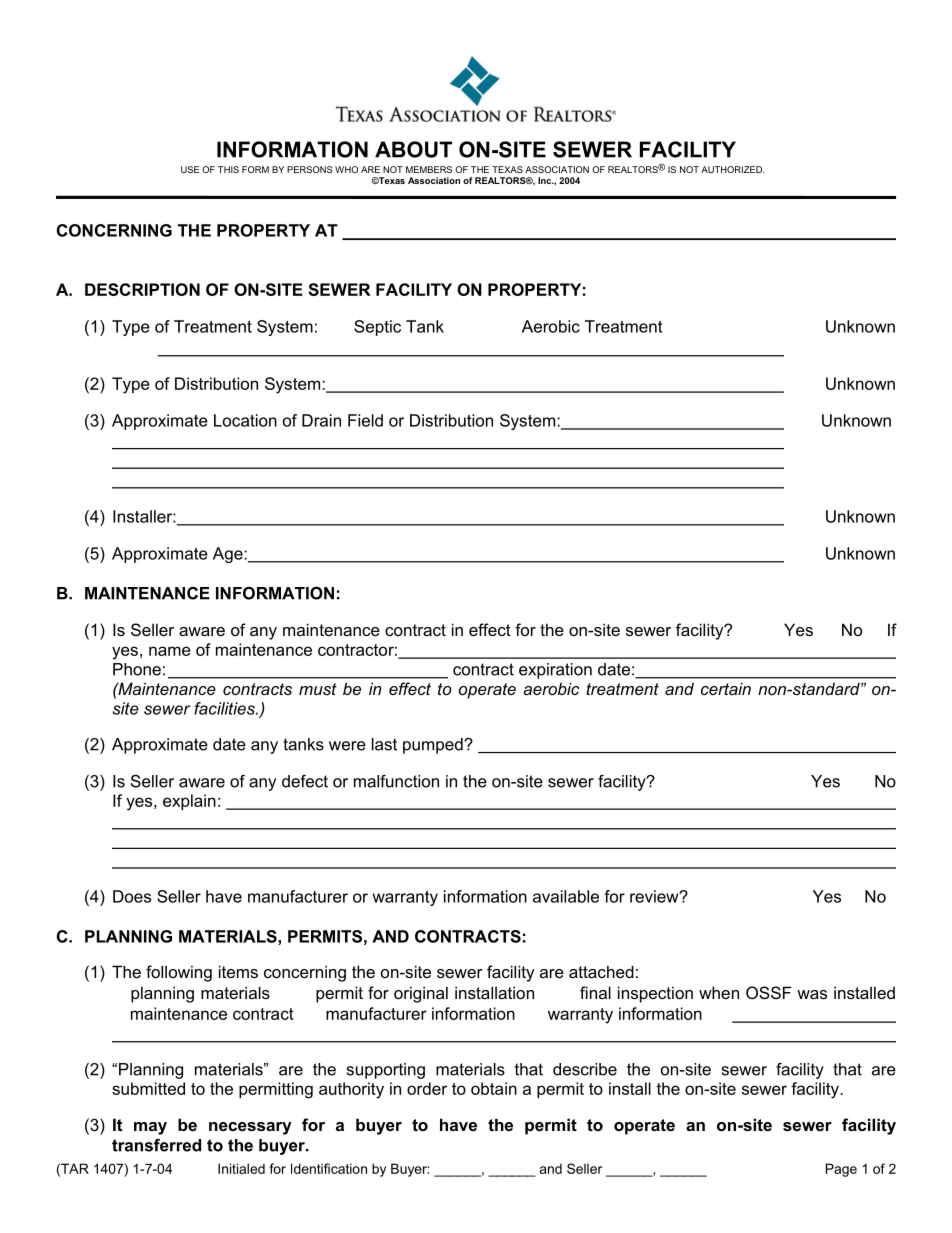  I want to click on Inc, so click(546, 180).
